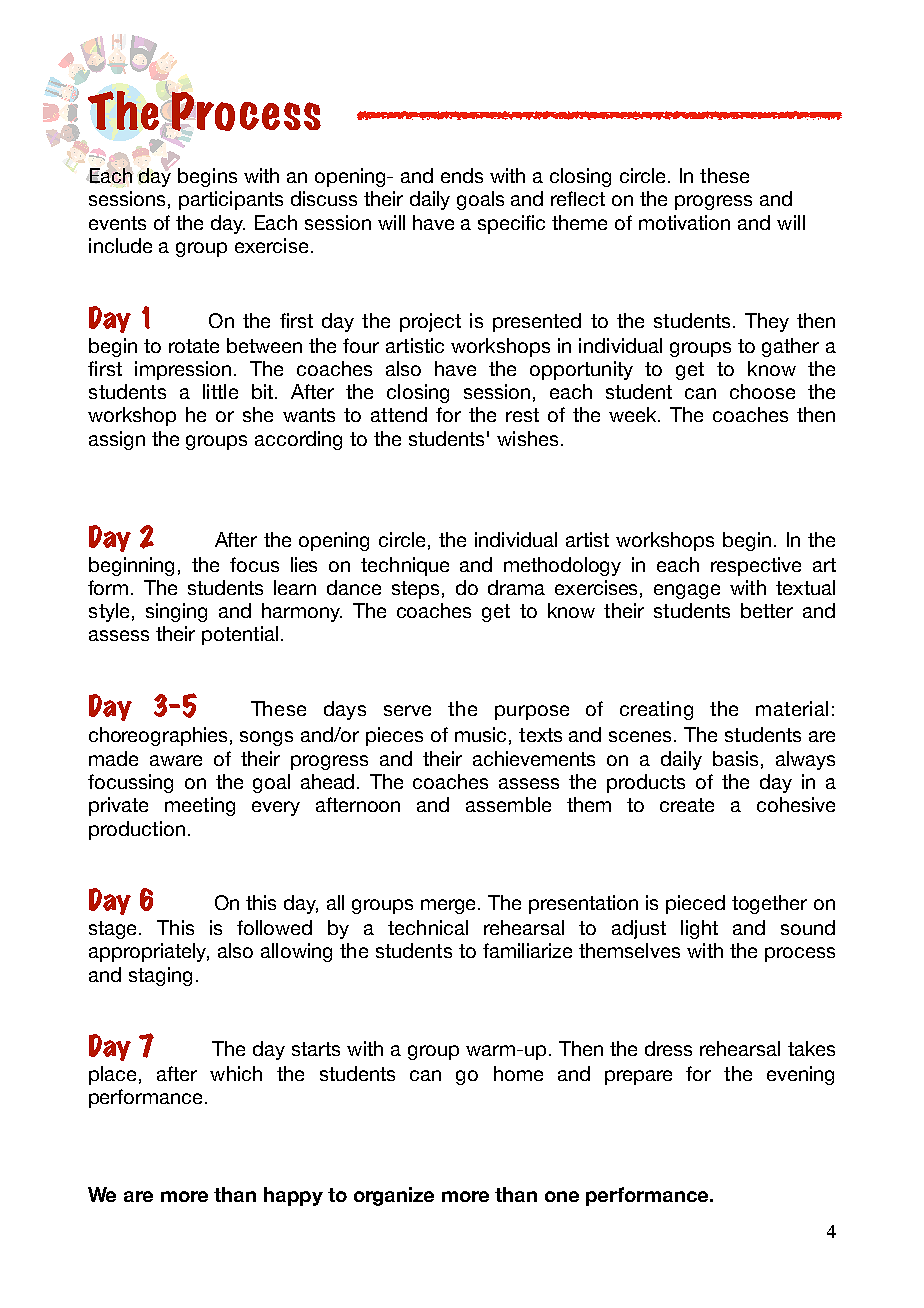  I want to click on happy, so click(293, 1196).
